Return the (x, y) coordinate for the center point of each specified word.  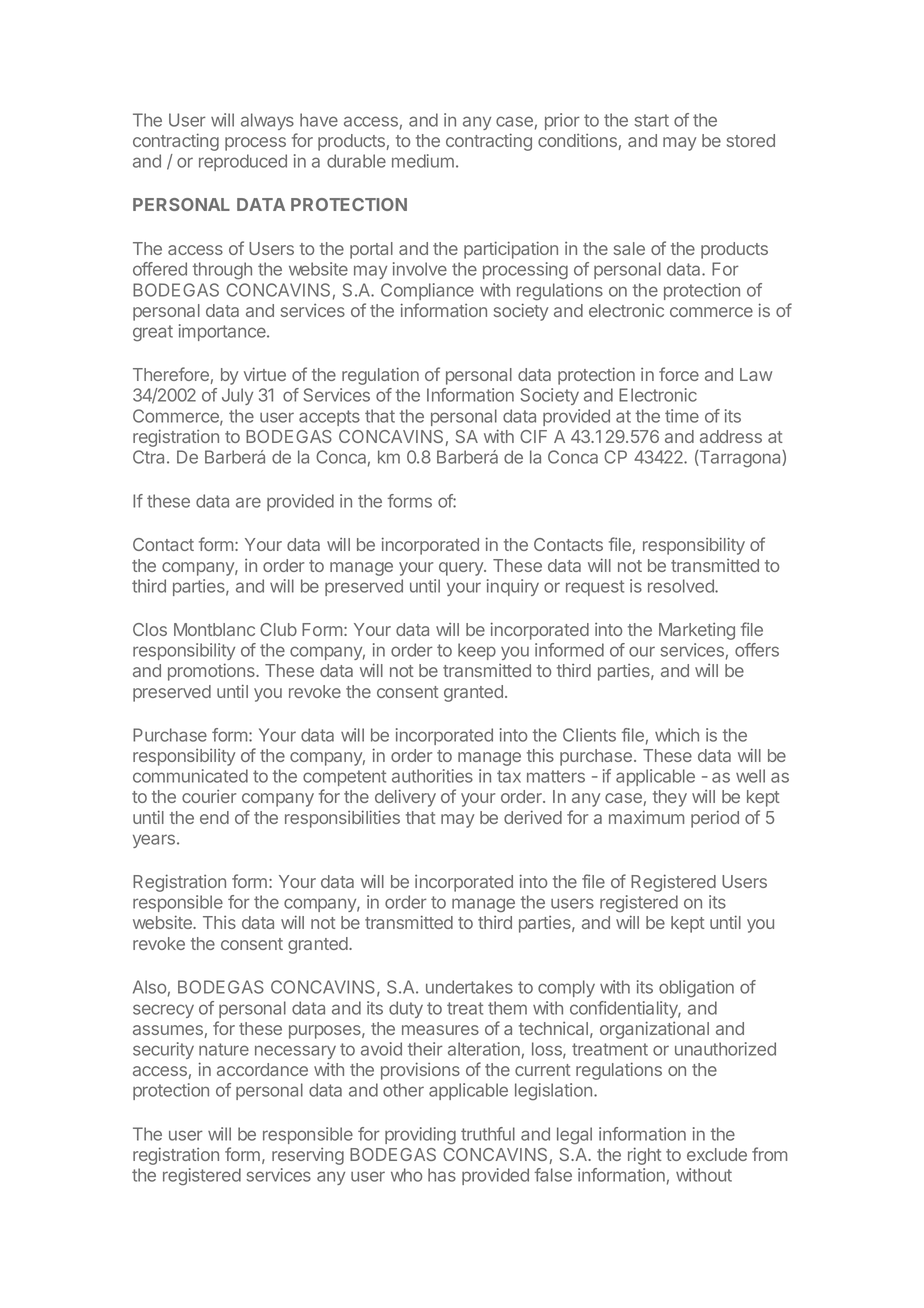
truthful (488, 1134)
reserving (308, 1156)
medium (423, 161)
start (651, 120)
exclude (717, 1154)
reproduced (243, 162)
